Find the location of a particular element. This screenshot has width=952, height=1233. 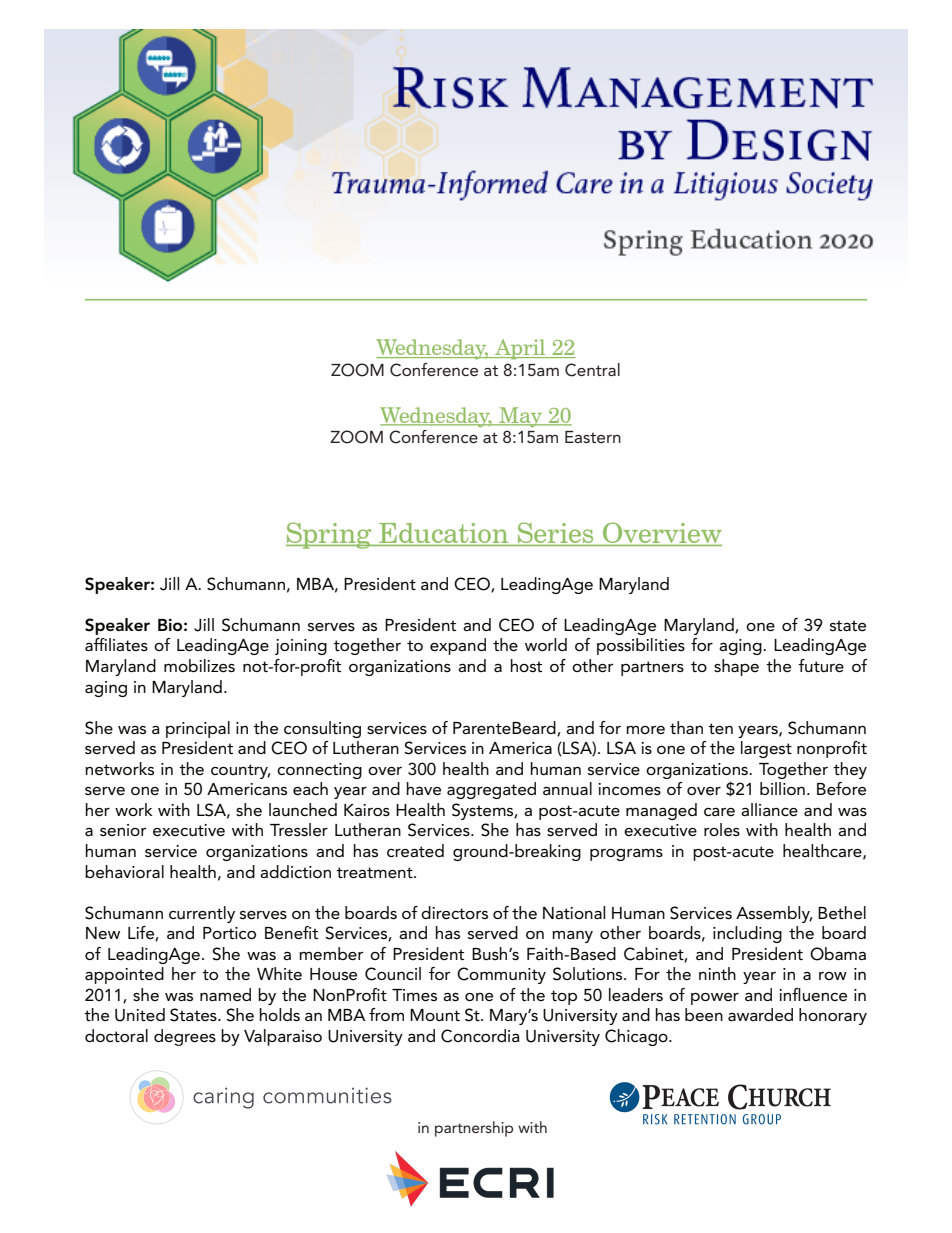

Central is located at coordinates (592, 370).
